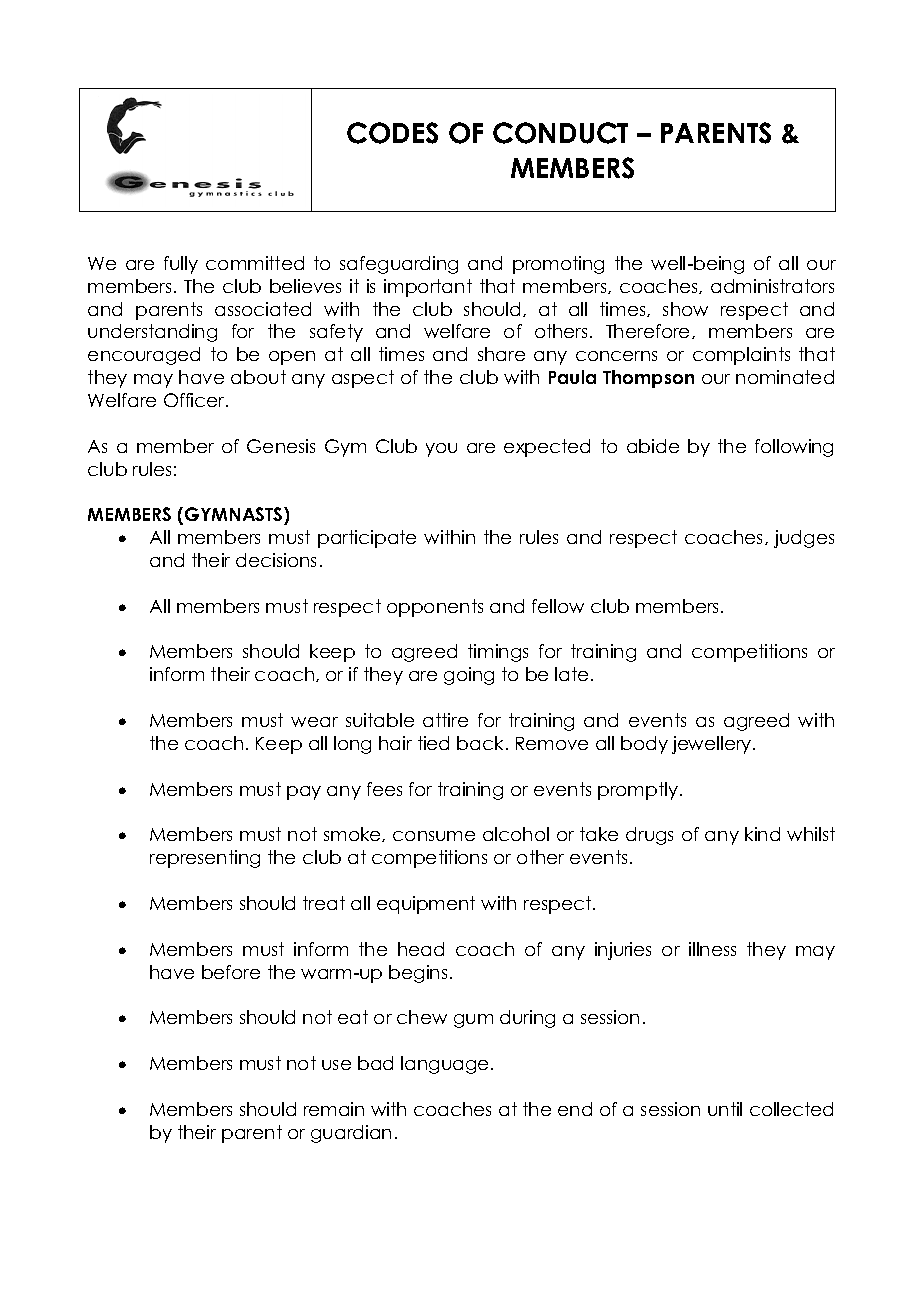 The image size is (924, 1308). What do you see at coordinates (804, 539) in the screenshot?
I see `judges` at bounding box center [804, 539].
